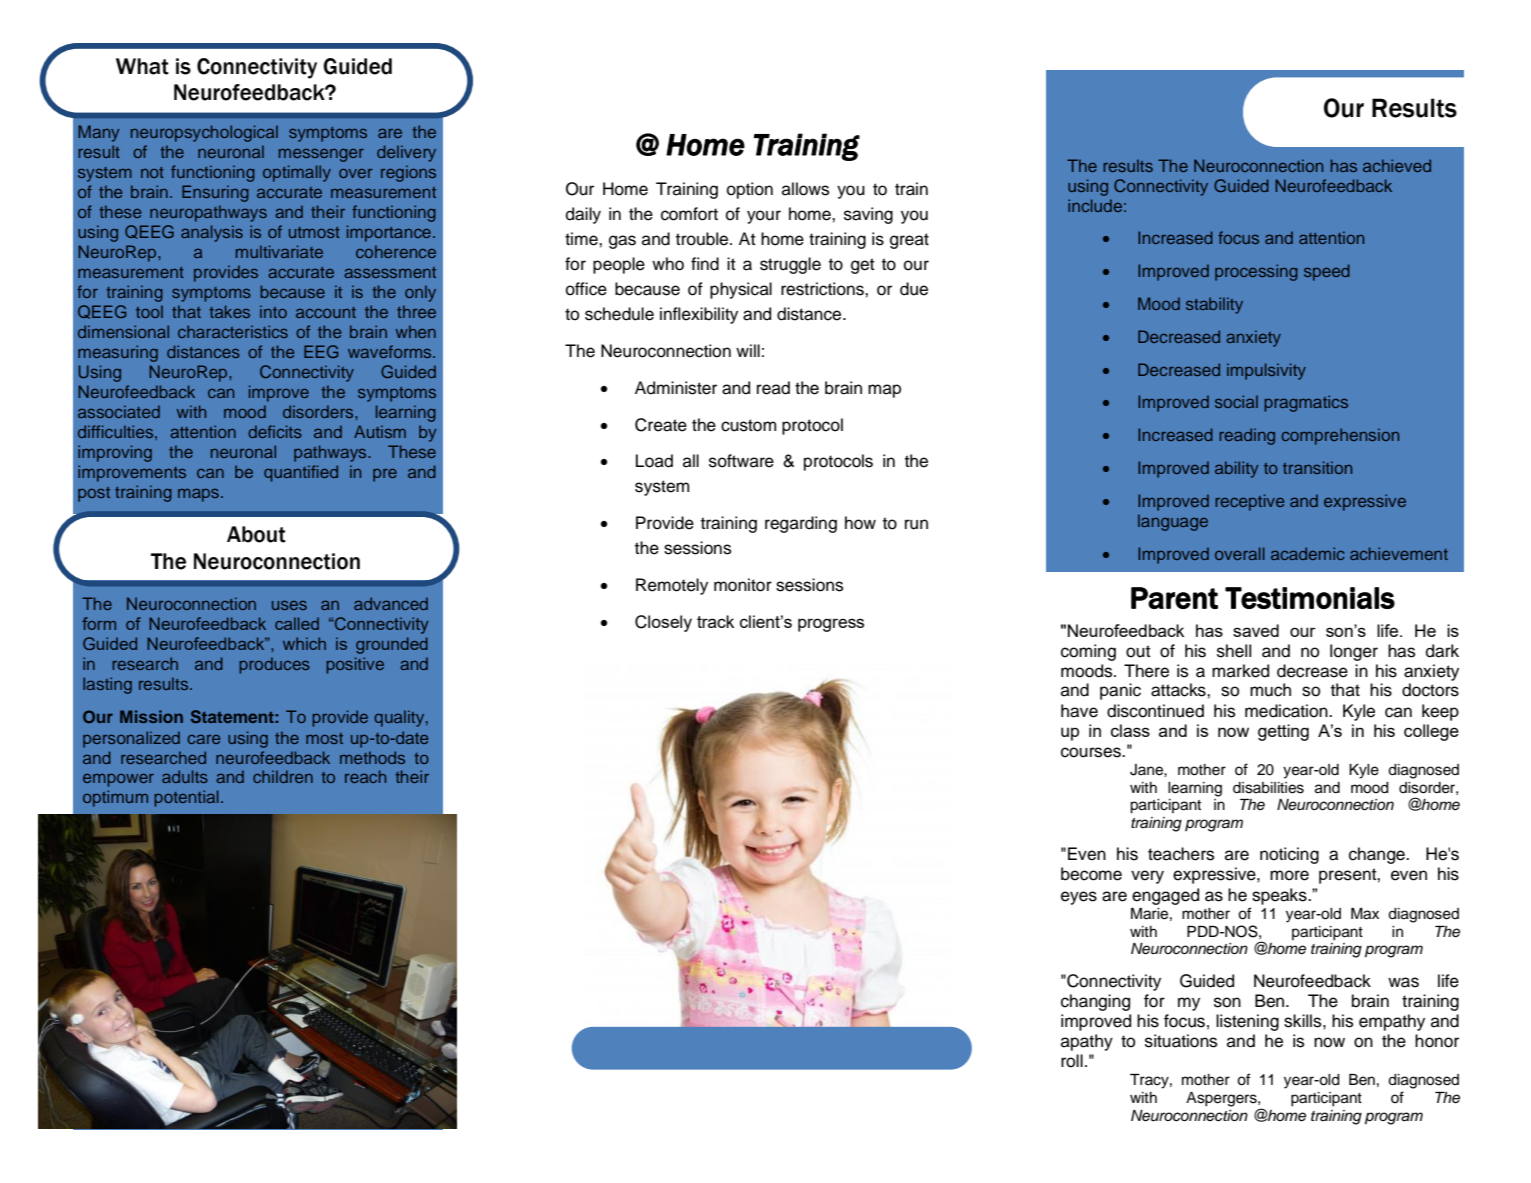 The height and width of the screenshot is (1183, 1531). What do you see at coordinates (1397, 165) in the screenshot?
I see `achieved` at bounding box center [1397, 165].
